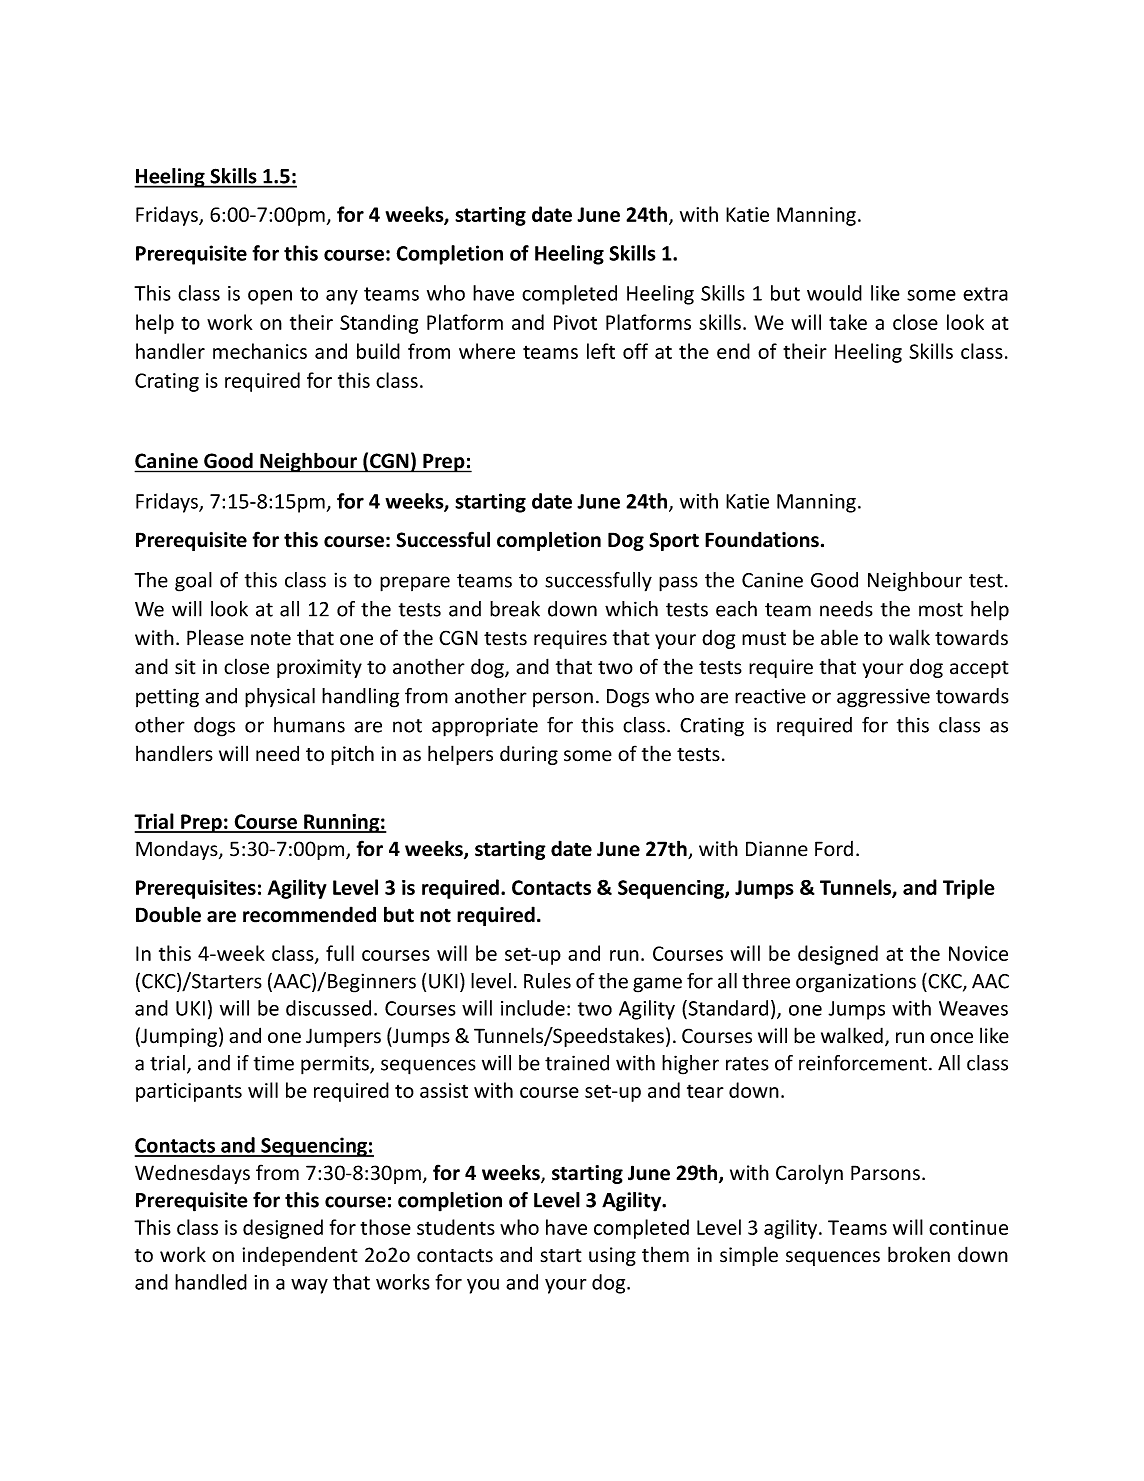 This screenshot has height=1481, width=1144. What do you see at coordinates (919, 1254) in the screenshot?
I see `broken` at bounding box center [919, 1254].
